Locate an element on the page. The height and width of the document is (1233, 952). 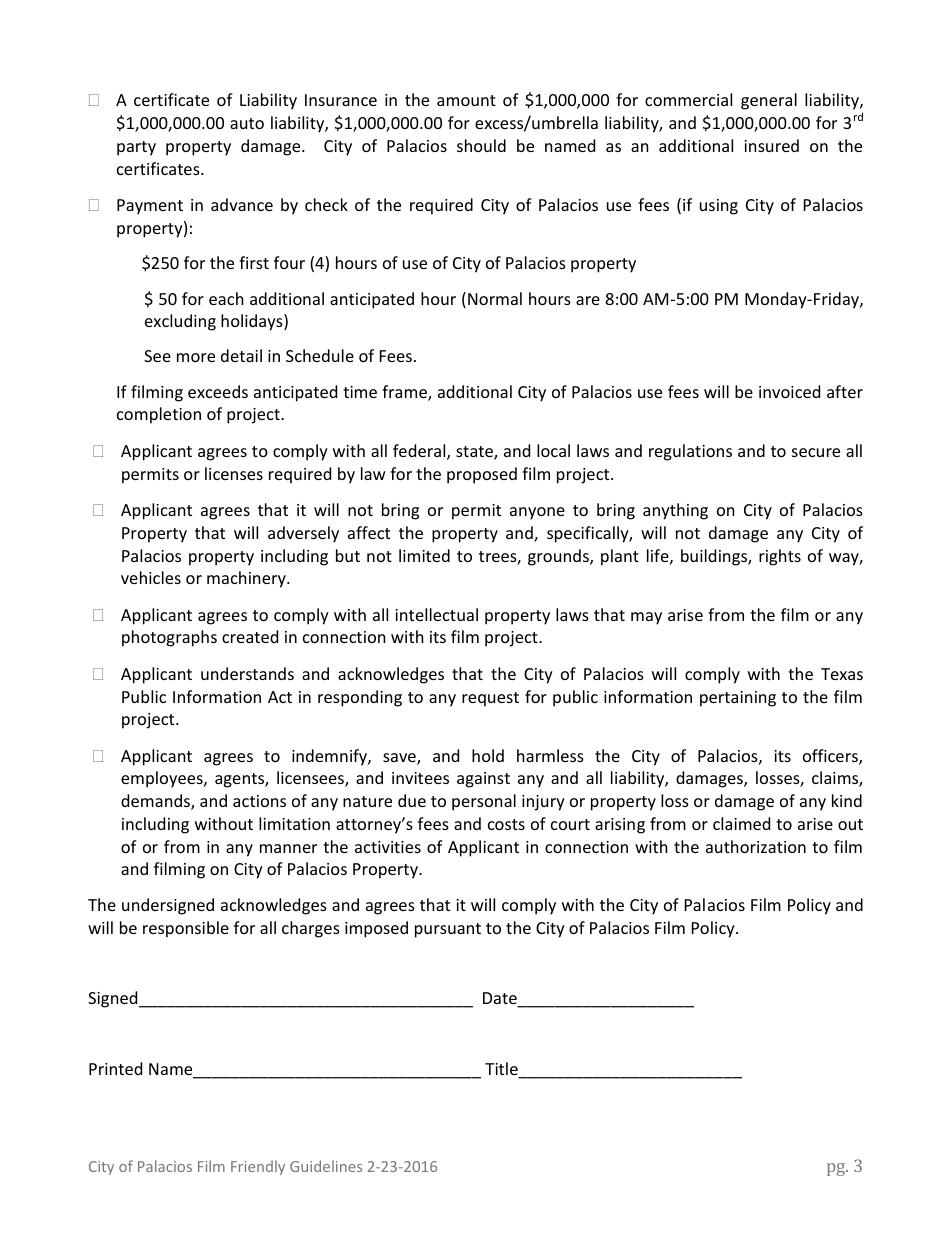
pursuant is located at coordinates (448, 930).
